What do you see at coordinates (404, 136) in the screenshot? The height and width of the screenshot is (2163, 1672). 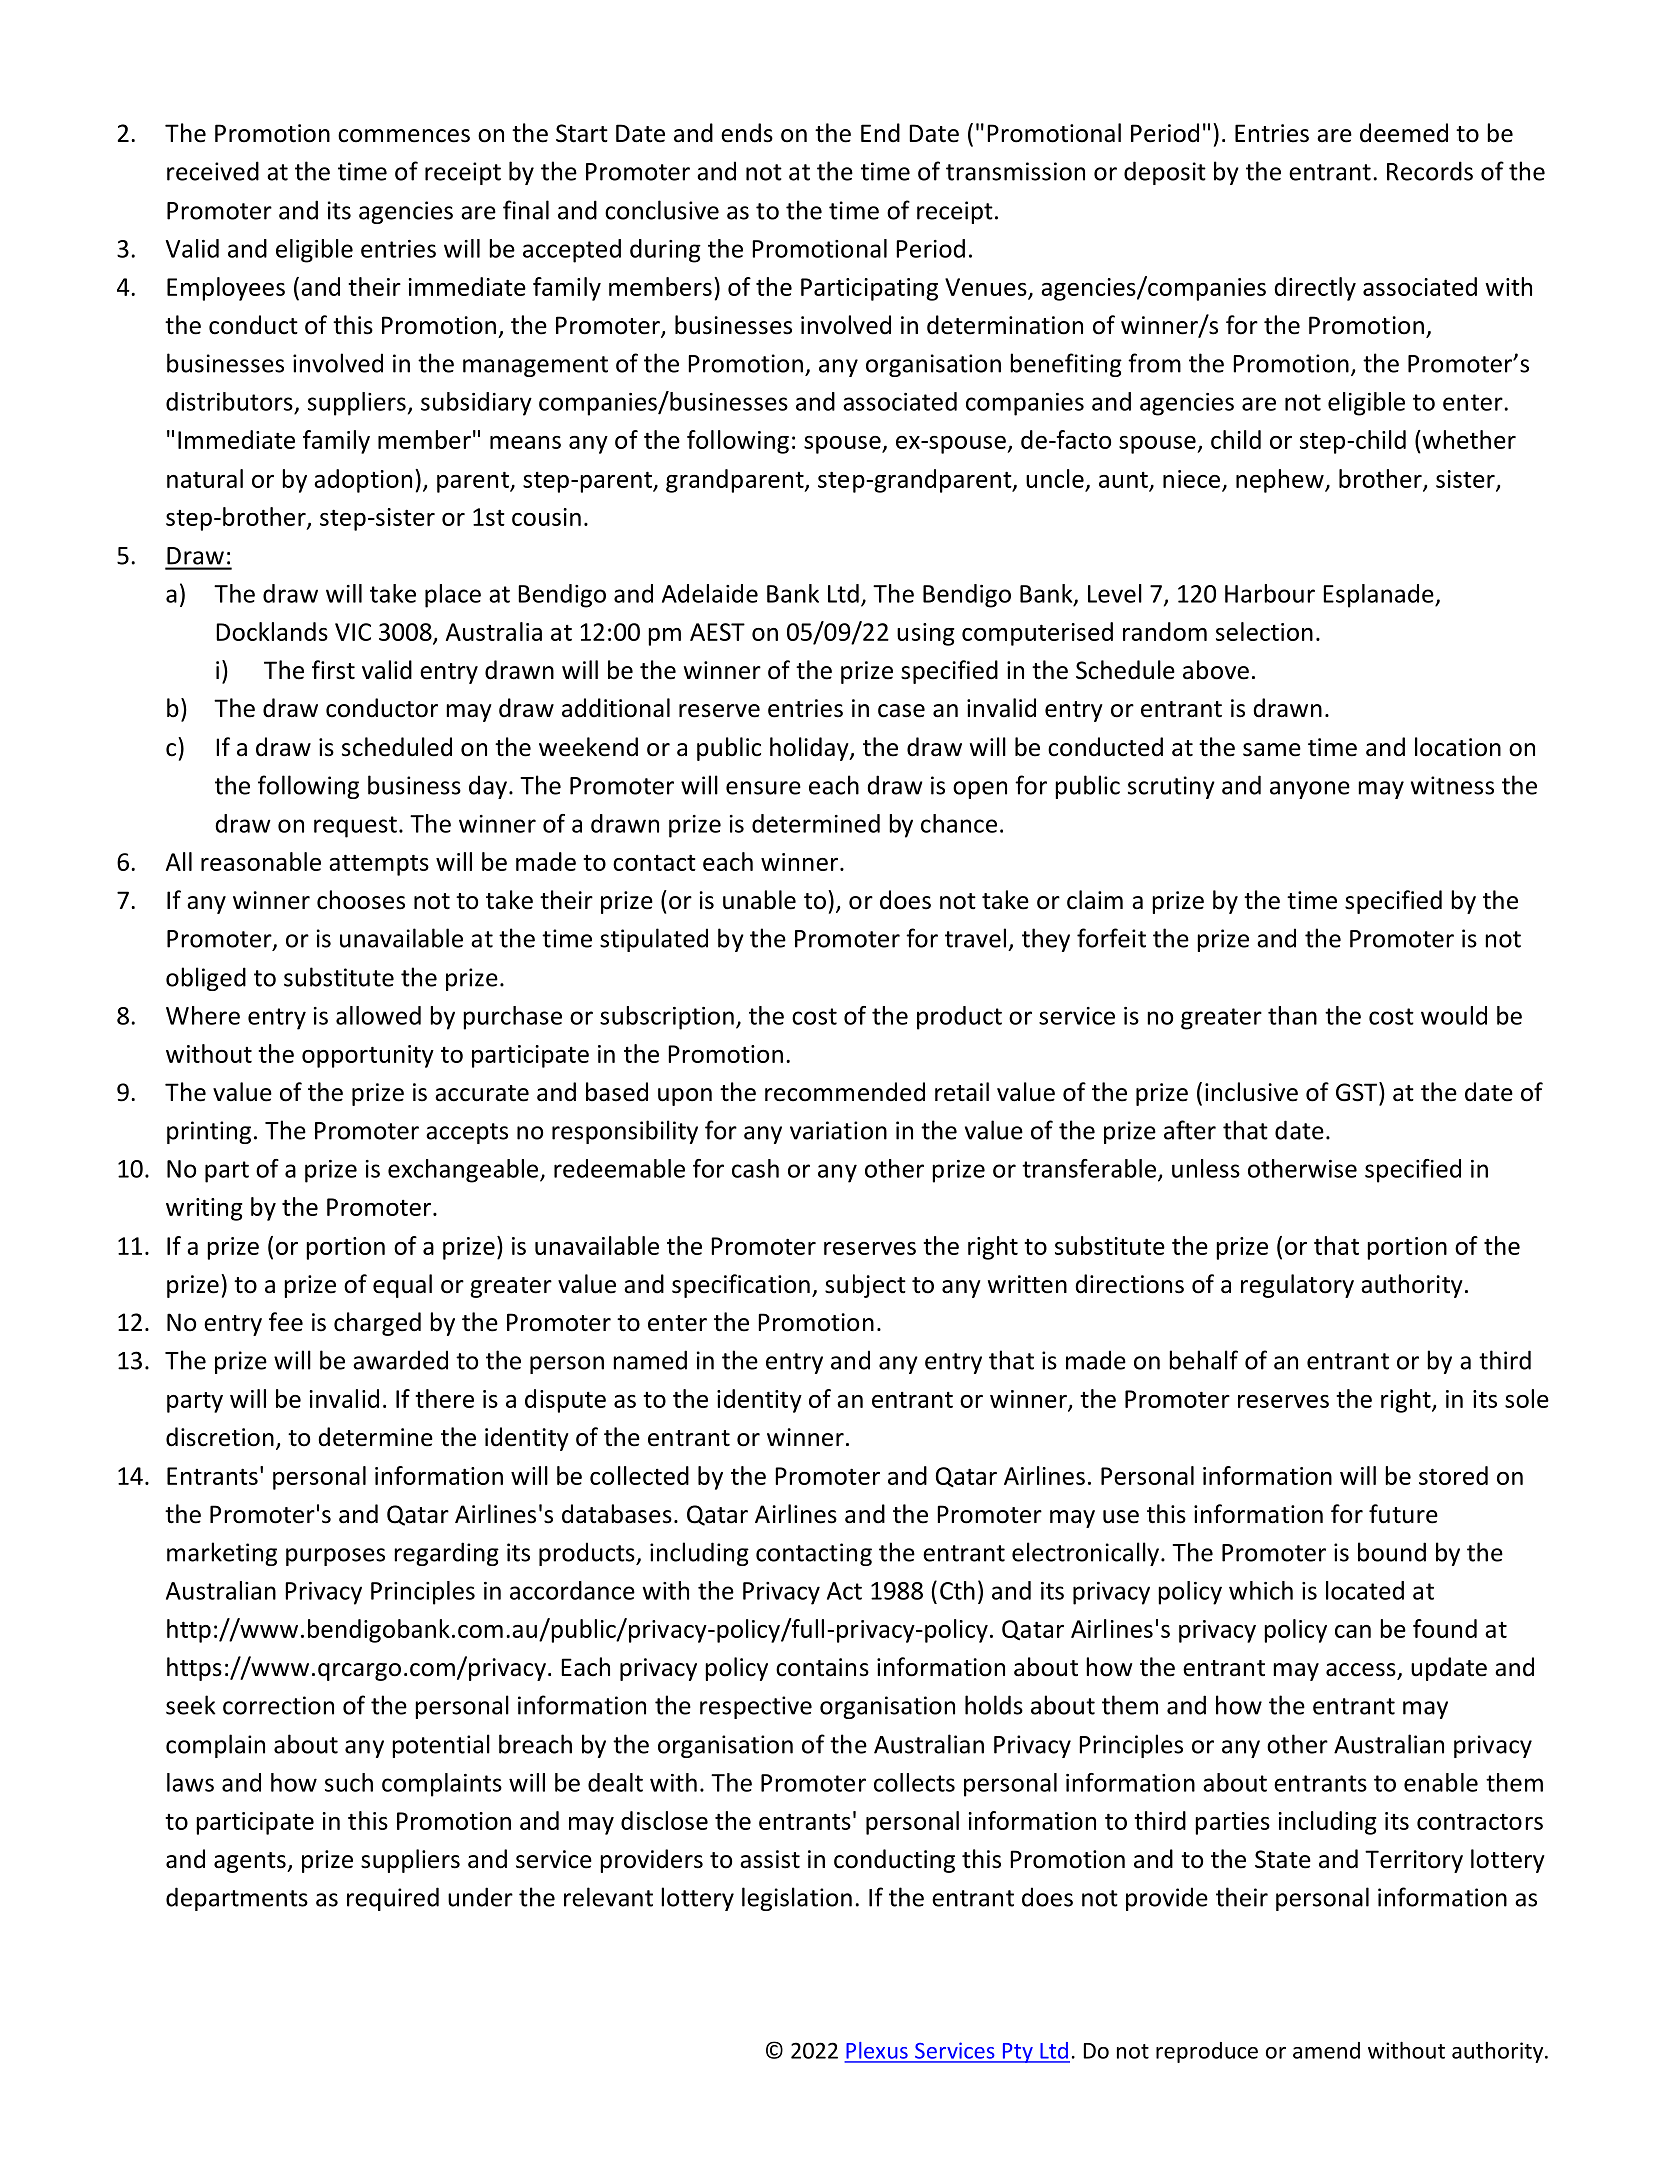 I see `commences` at bounding box center [404, 136].
